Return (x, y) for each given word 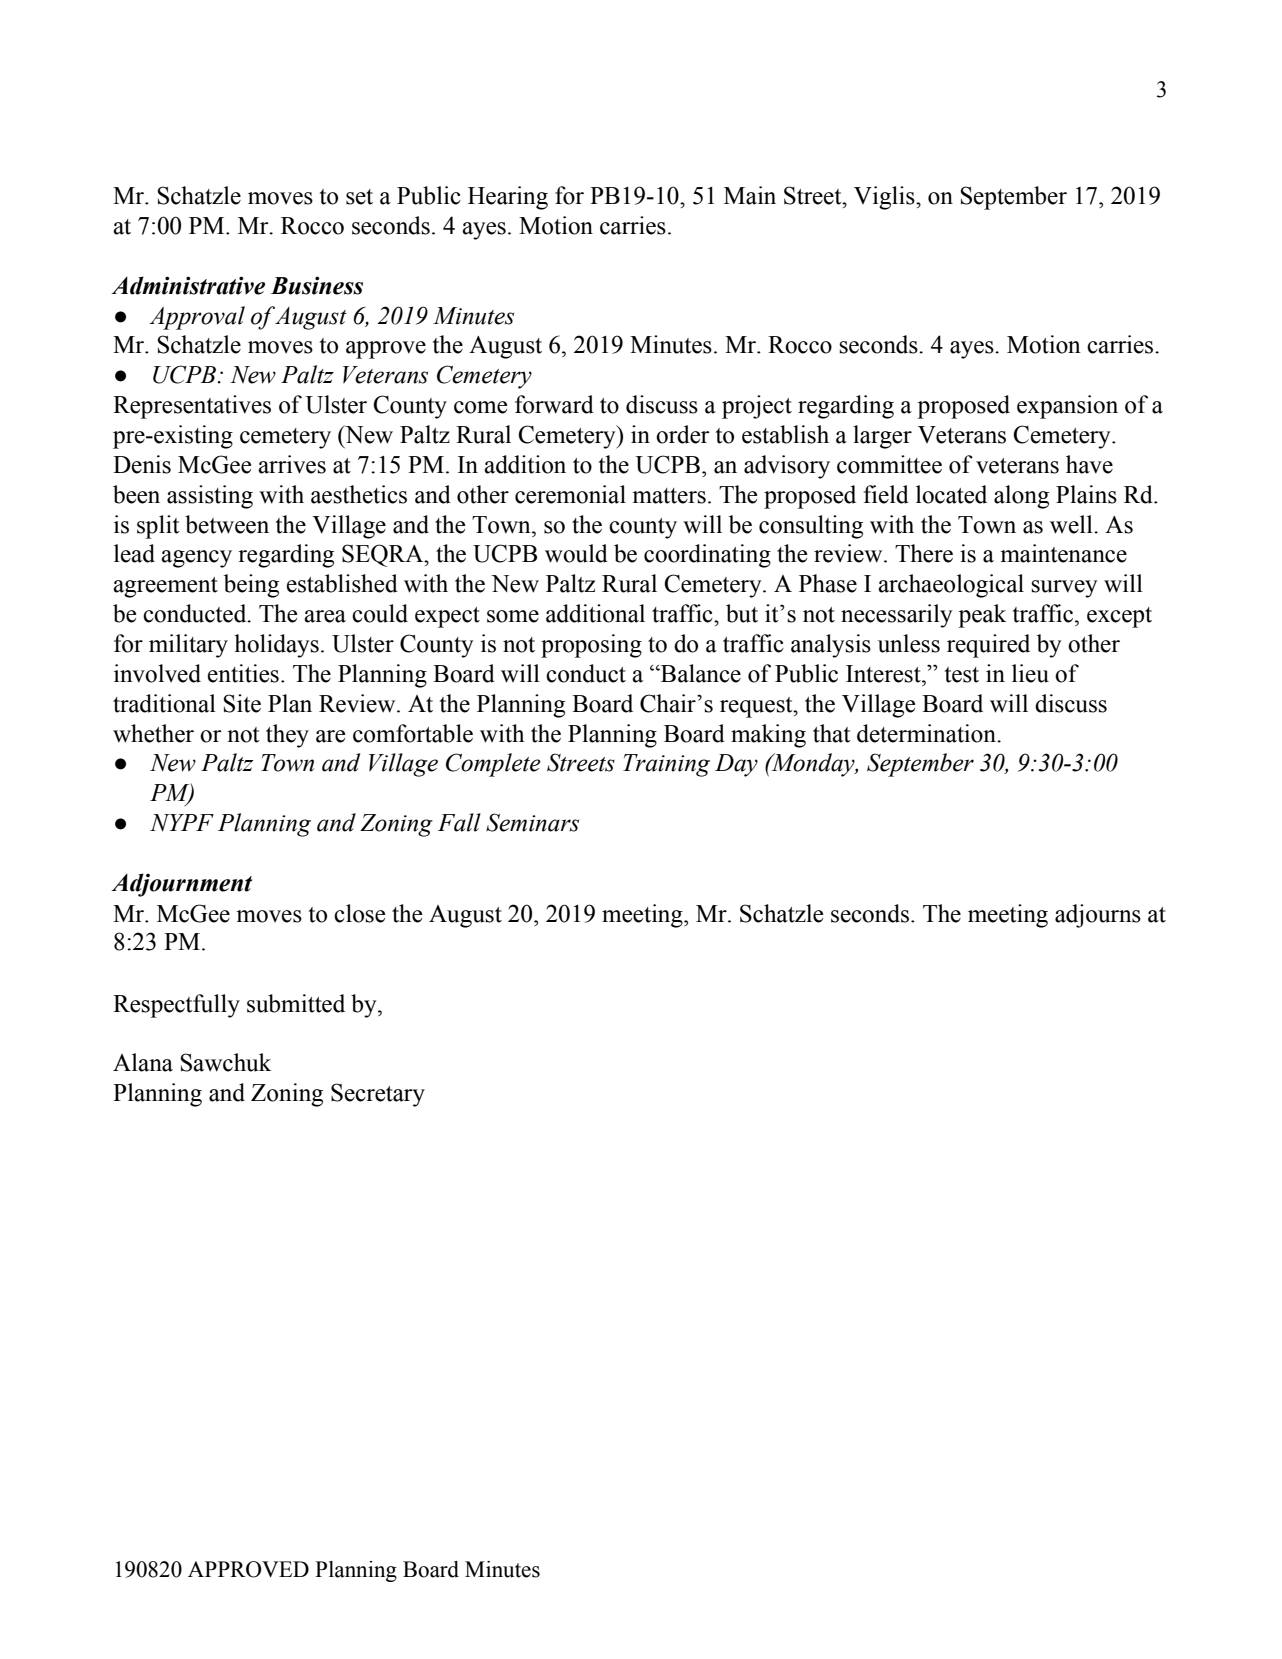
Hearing (508, 198)
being (251, 586)
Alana (143, 1062)
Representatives (192, 407)
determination (927, 733)
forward (554, 404)
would (576, 553)
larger (882, 437)
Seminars (532, 822)
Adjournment (181, 885)
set (359, 197)
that (832, 733)
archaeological (951, 586)
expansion (1067, 407)
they (287, 736)
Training (666, 765)
